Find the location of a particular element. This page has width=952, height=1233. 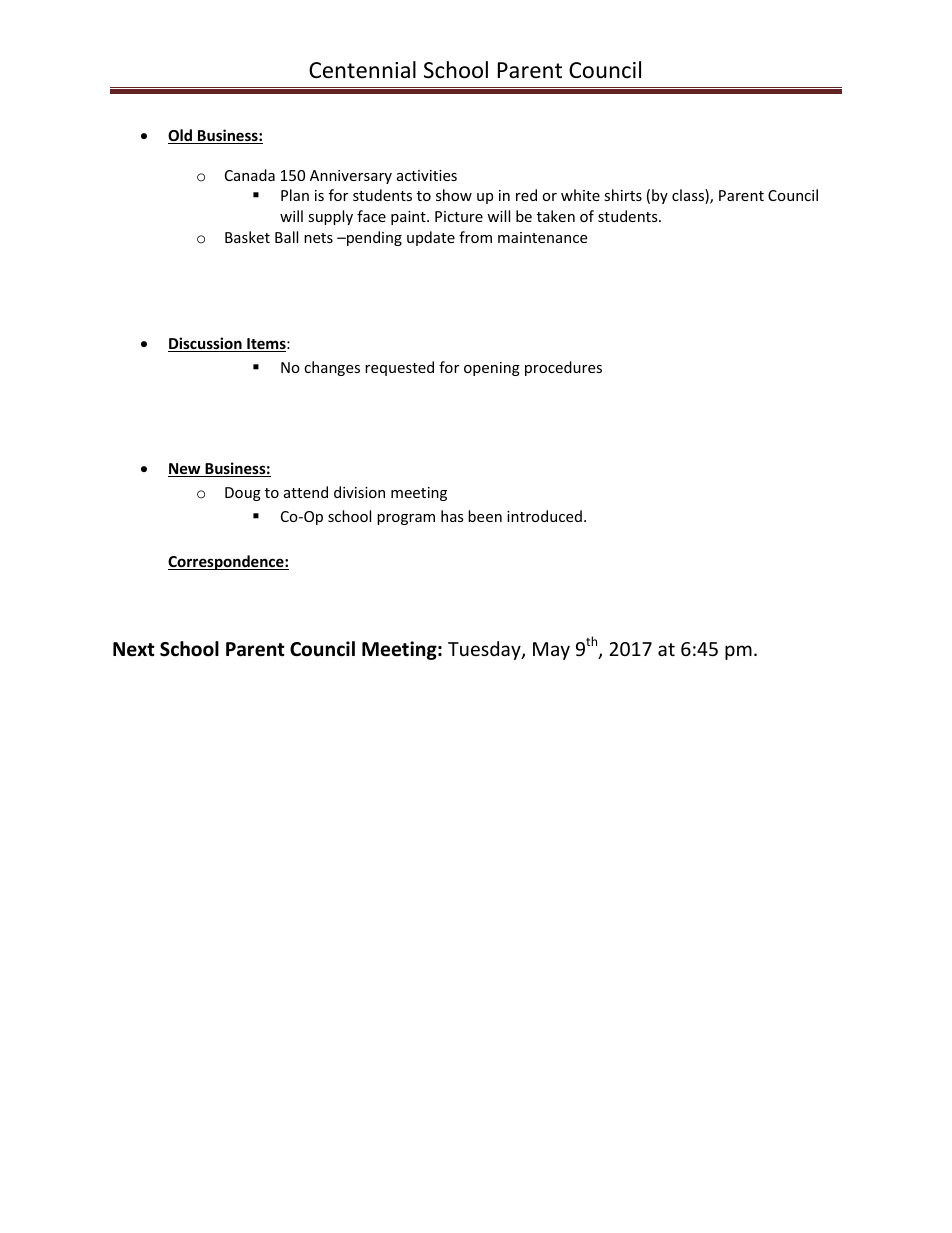

Old is located at coordinates (181, 136).
